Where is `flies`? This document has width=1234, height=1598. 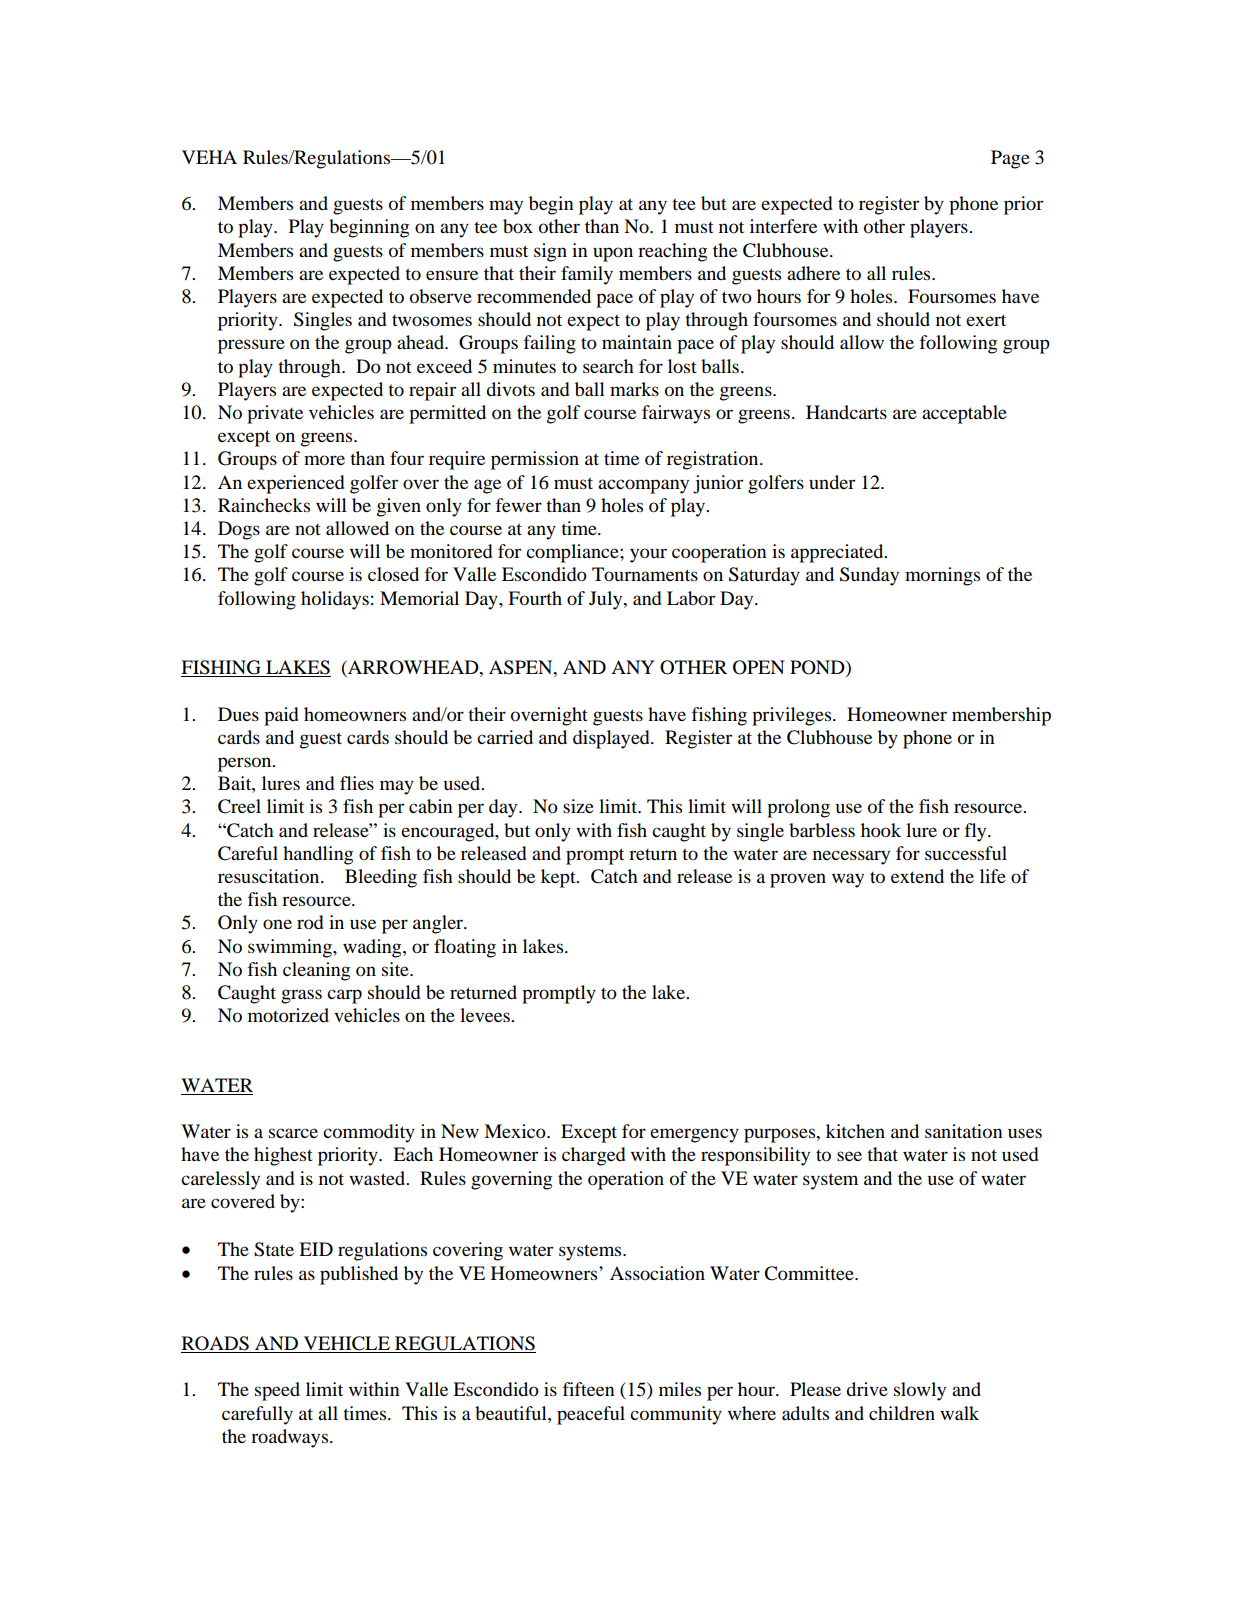
flies is located at coordinates (357, 783).
